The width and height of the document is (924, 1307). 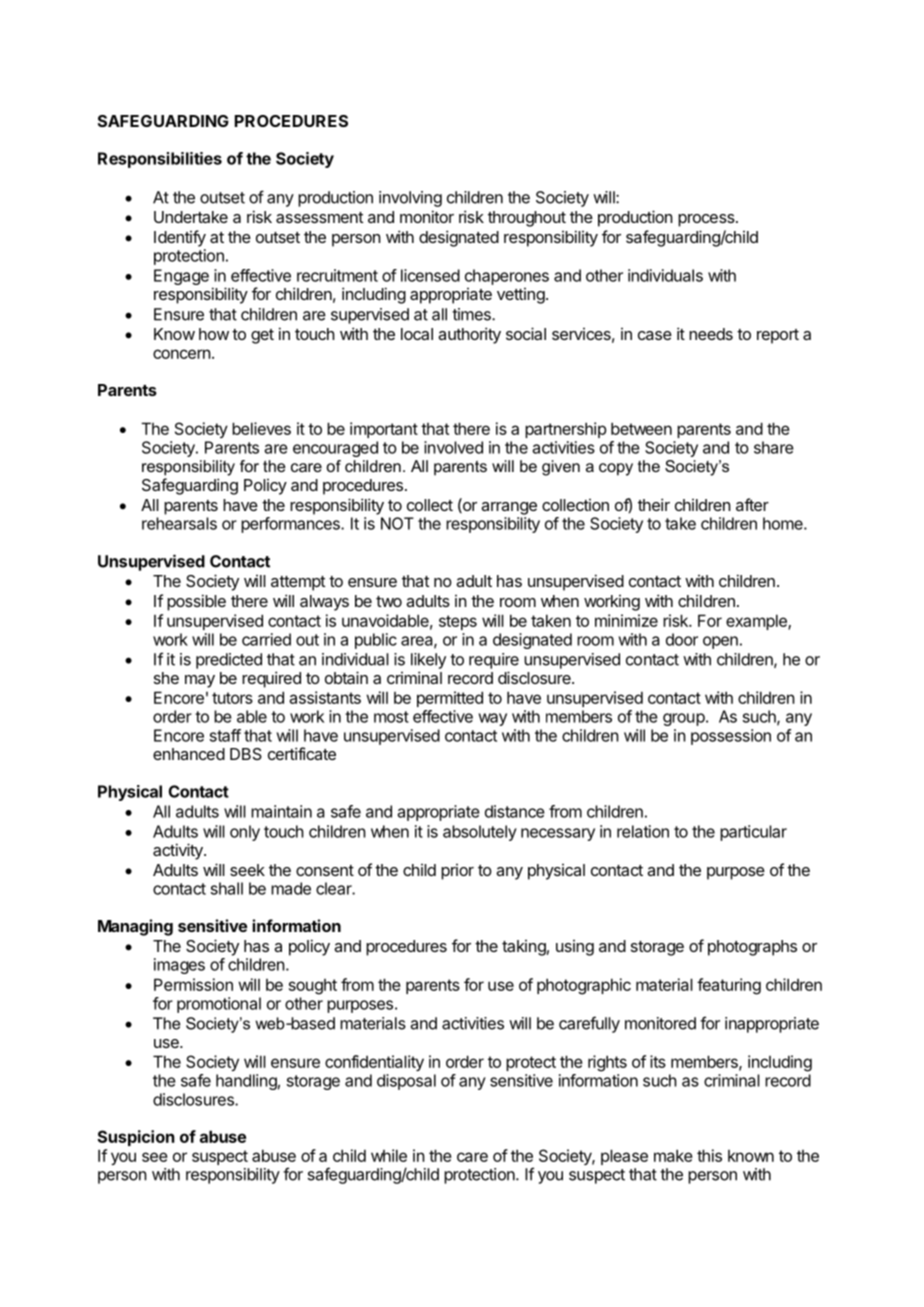 What do you see at coordinates (406, 1082) in the document?
I see `disposal` at bounding box center [406, 1082].
